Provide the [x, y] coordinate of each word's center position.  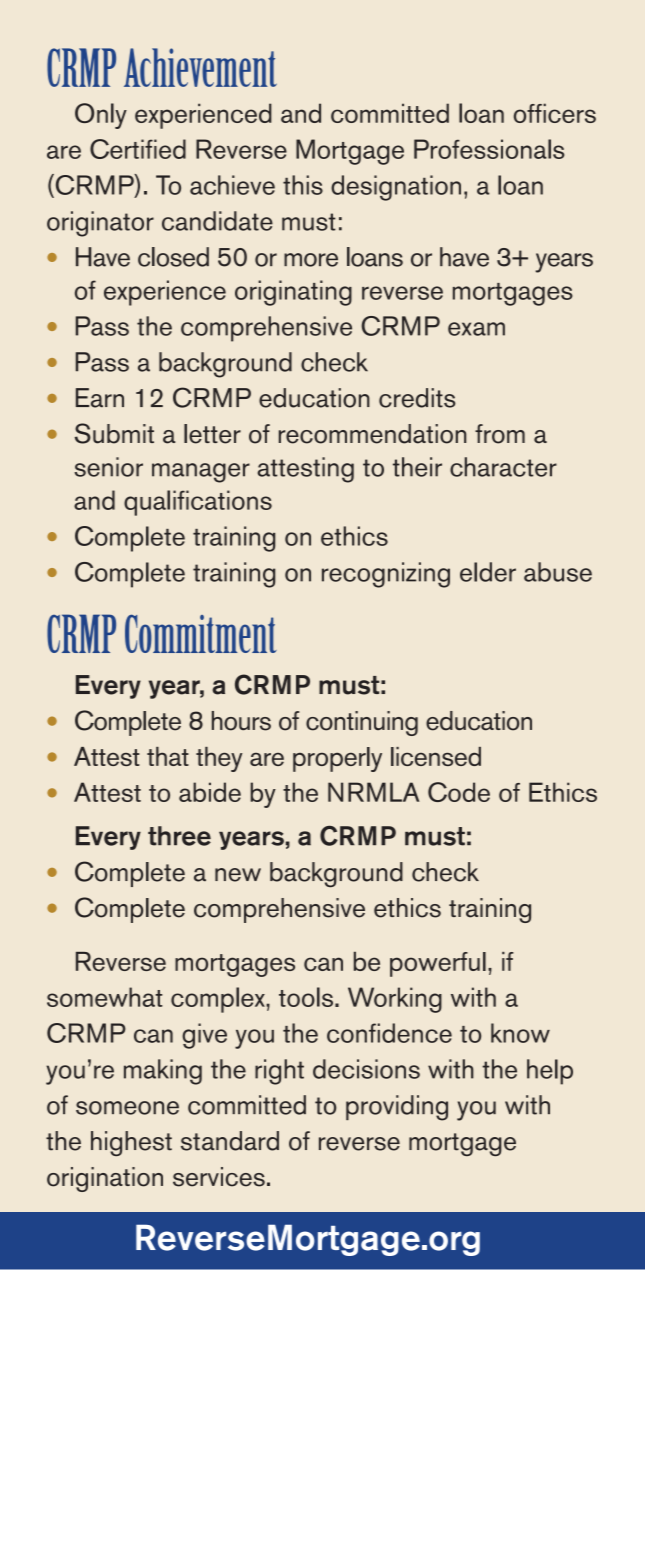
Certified [138, 149]
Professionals [489, 149]
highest [131, 1143]
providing [397, 1108]
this [303, 185]
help [550, 1072]
